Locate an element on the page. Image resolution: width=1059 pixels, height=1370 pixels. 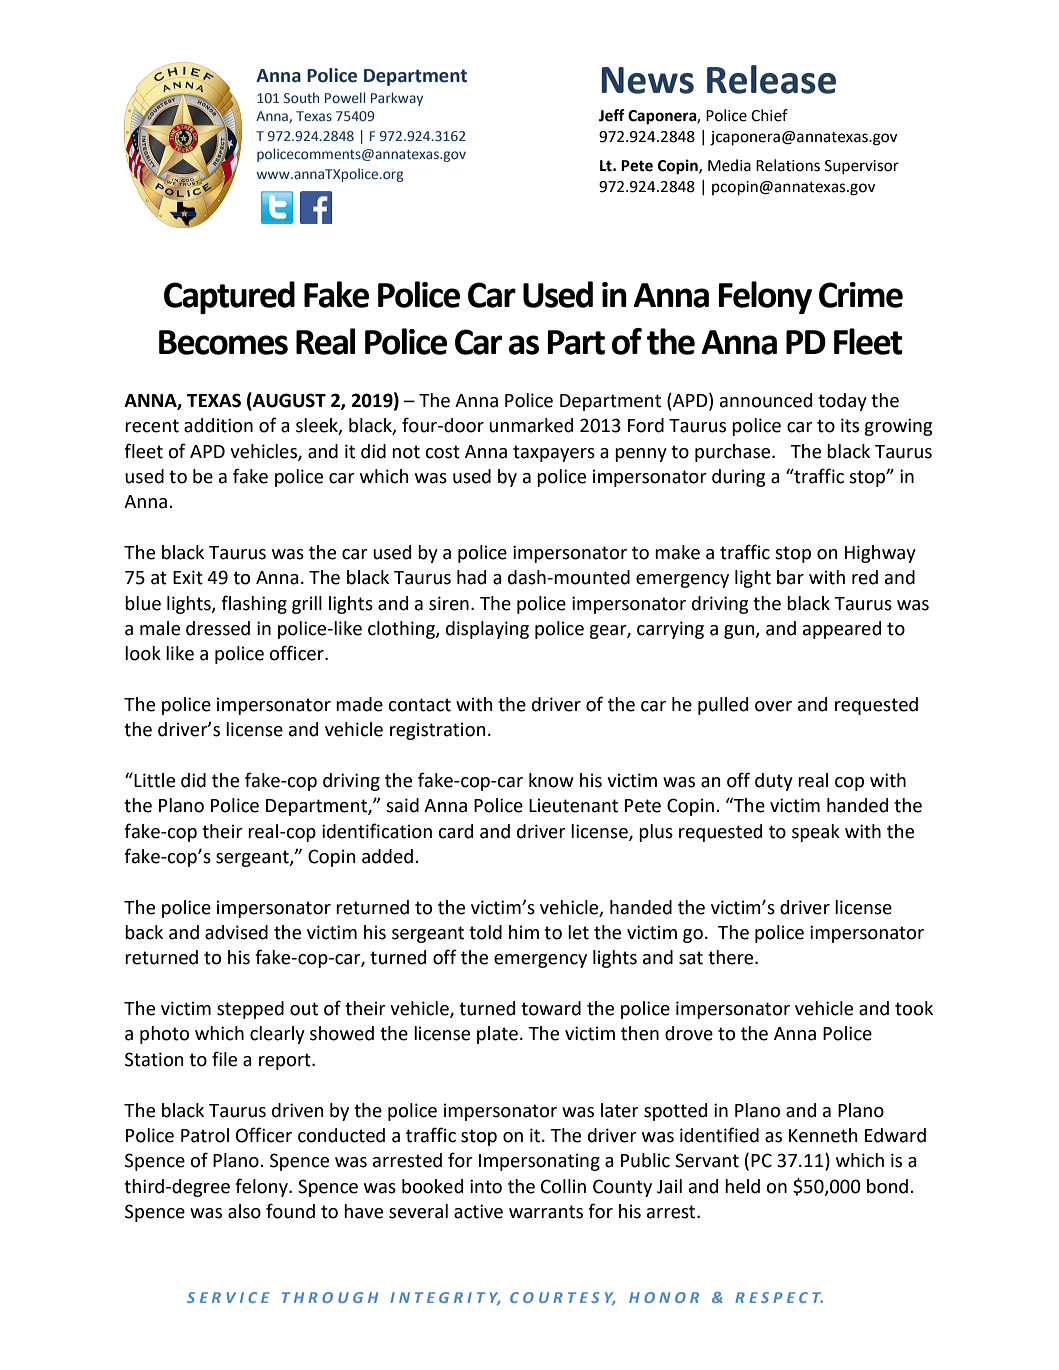
him is located at coordinates (524, 932).
